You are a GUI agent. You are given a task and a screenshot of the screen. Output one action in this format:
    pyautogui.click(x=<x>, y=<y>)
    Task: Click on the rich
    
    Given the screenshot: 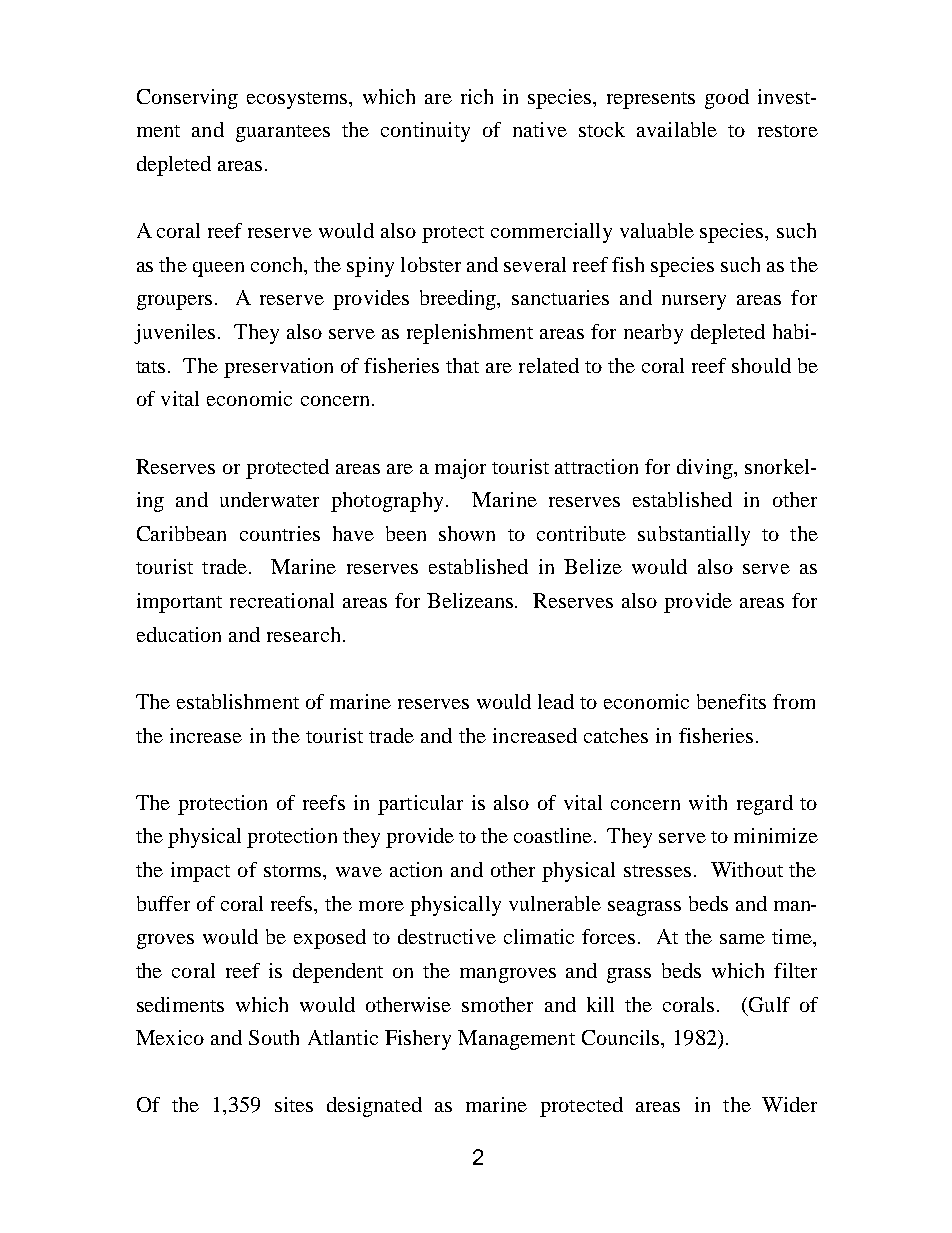 What is the action you would take?
    pyautogui.click(x=477, y=96)
